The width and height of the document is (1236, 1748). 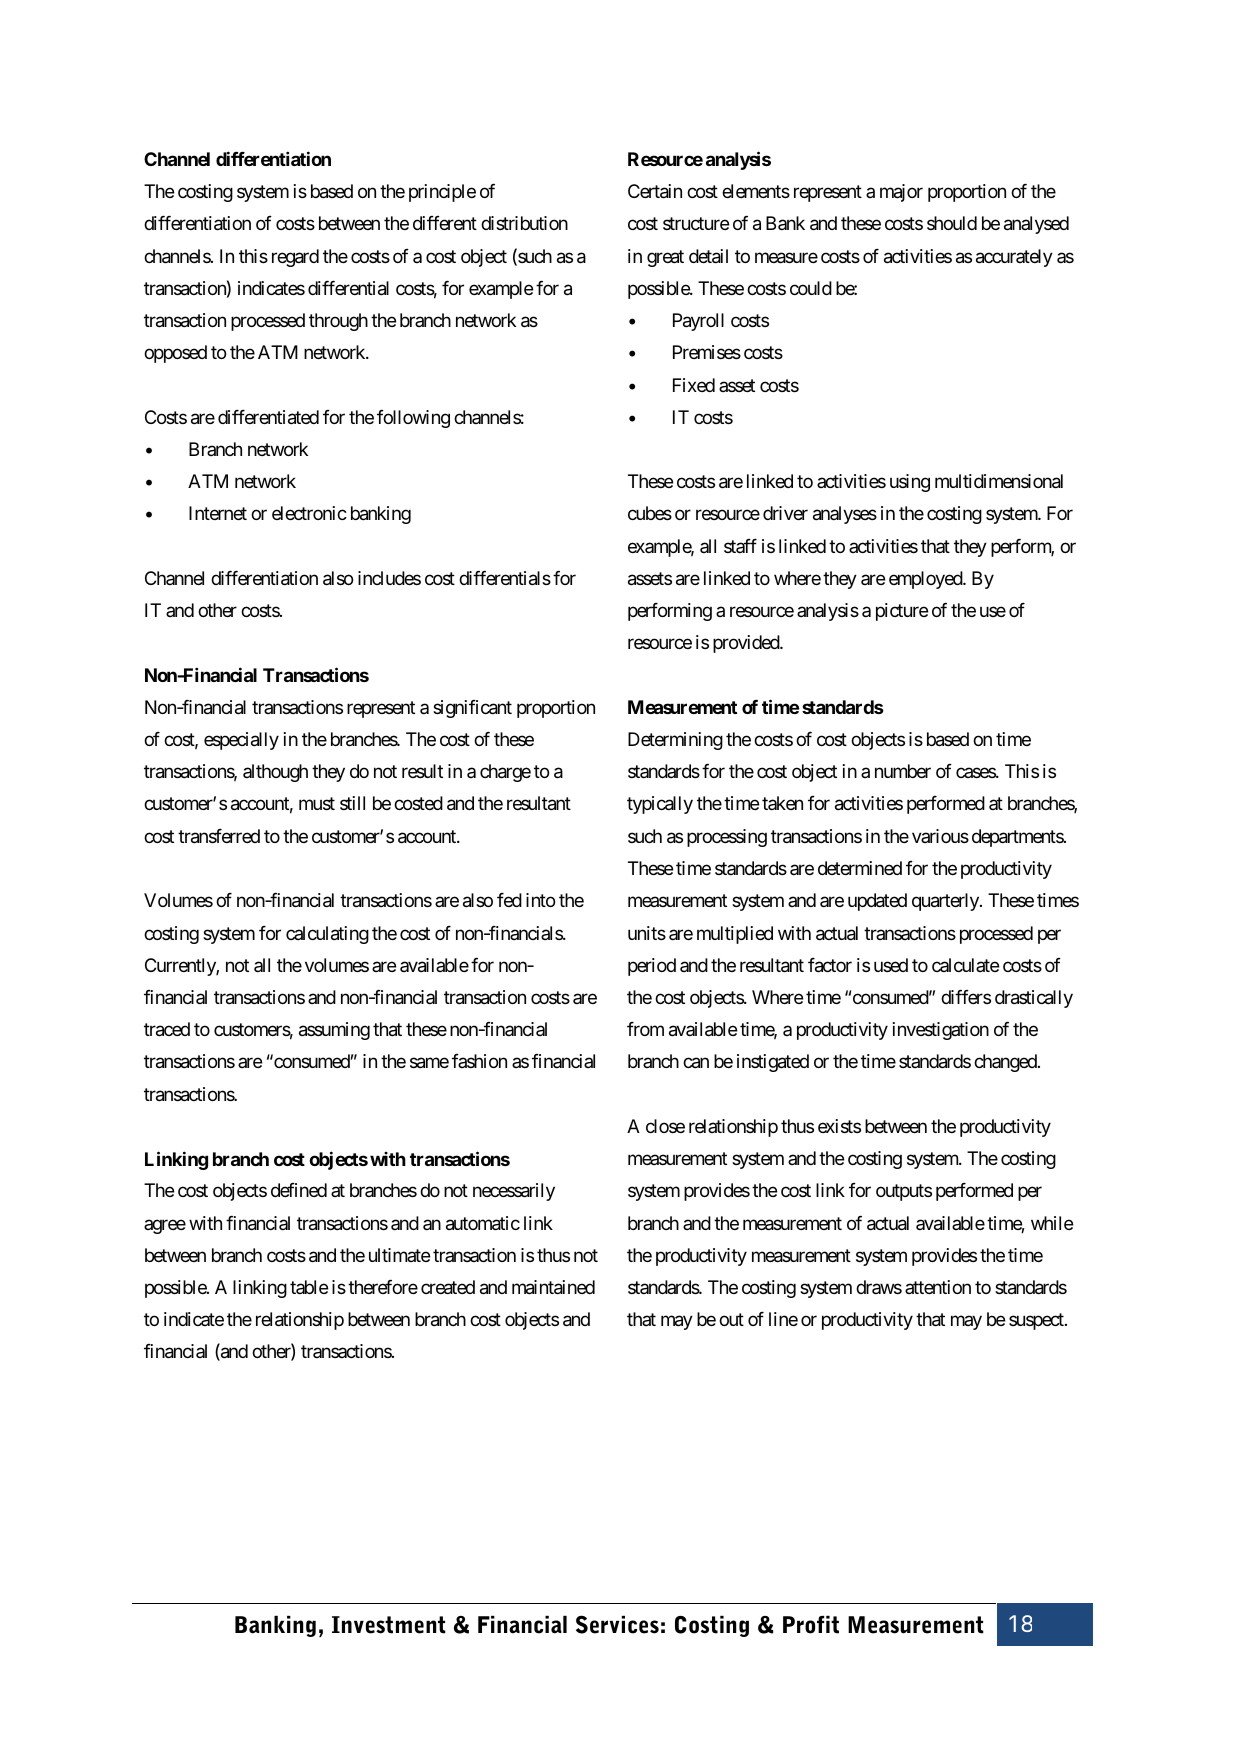 What do you see at coordinates (309, 1287) in the document?
I see `table` at bounding box center [309, 1287].
